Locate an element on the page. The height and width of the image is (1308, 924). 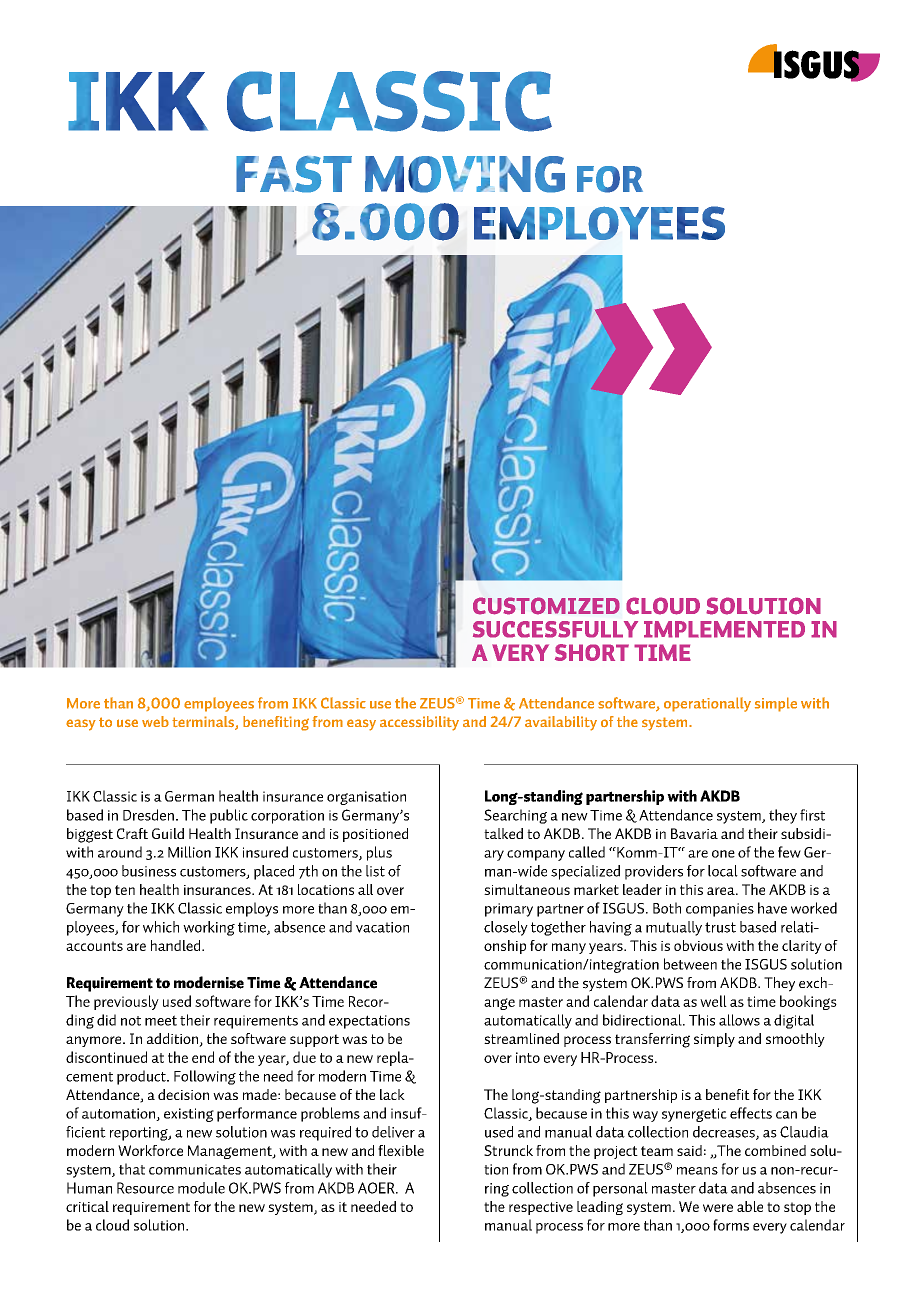
web is located at coordinates (155, 721).
